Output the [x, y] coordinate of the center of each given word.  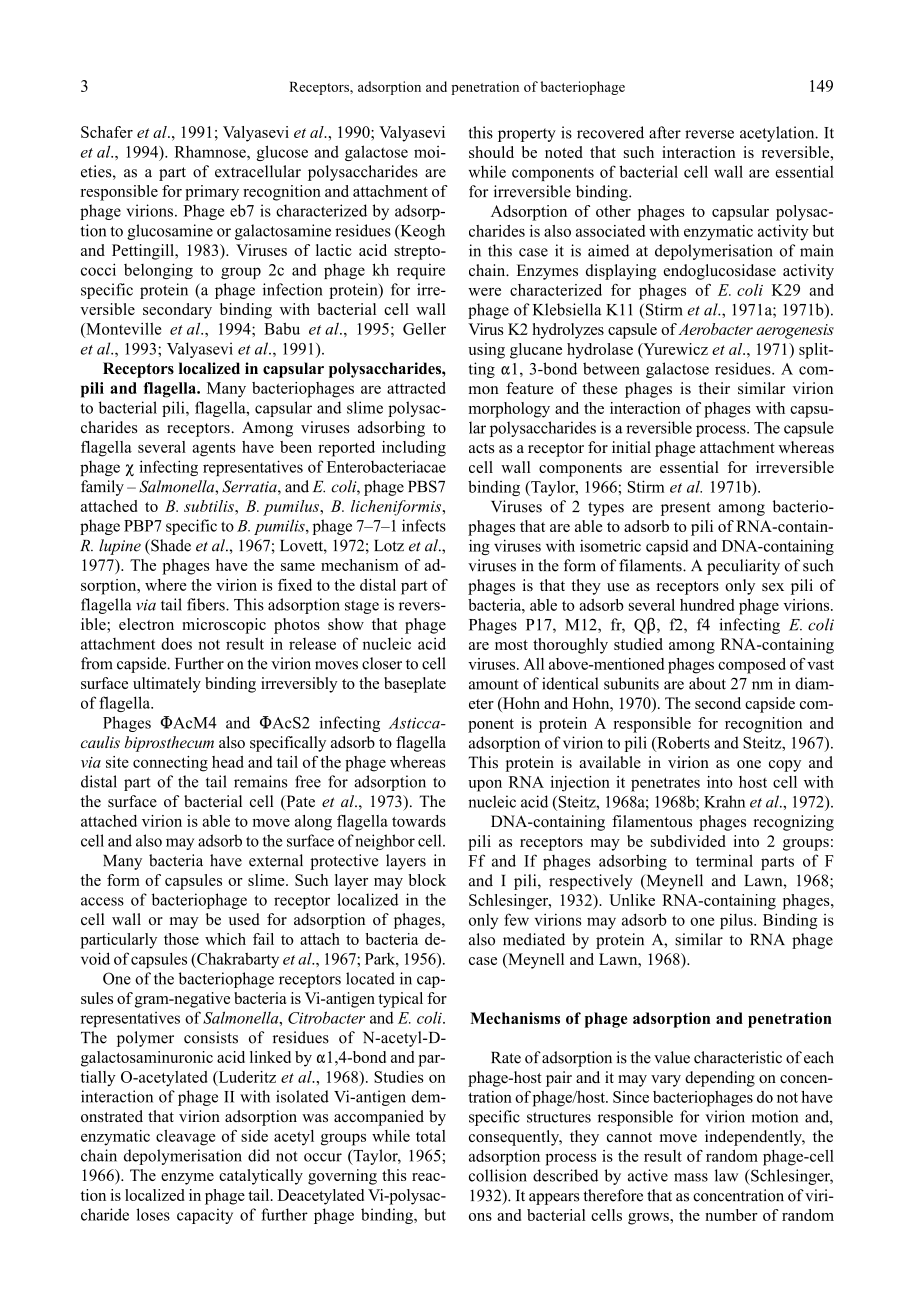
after [665, 132]
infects [424, 525]
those [181, 939]
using [486, 351]
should [491, 152]
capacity [205, 1216]
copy [785, 766]
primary [212, 193]
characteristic [738, 1057]
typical [400, 1000]
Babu [282, 328]
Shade [170, 545]
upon [485, 785]
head [228, 762]
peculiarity [743, 567]
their [714, 388]
